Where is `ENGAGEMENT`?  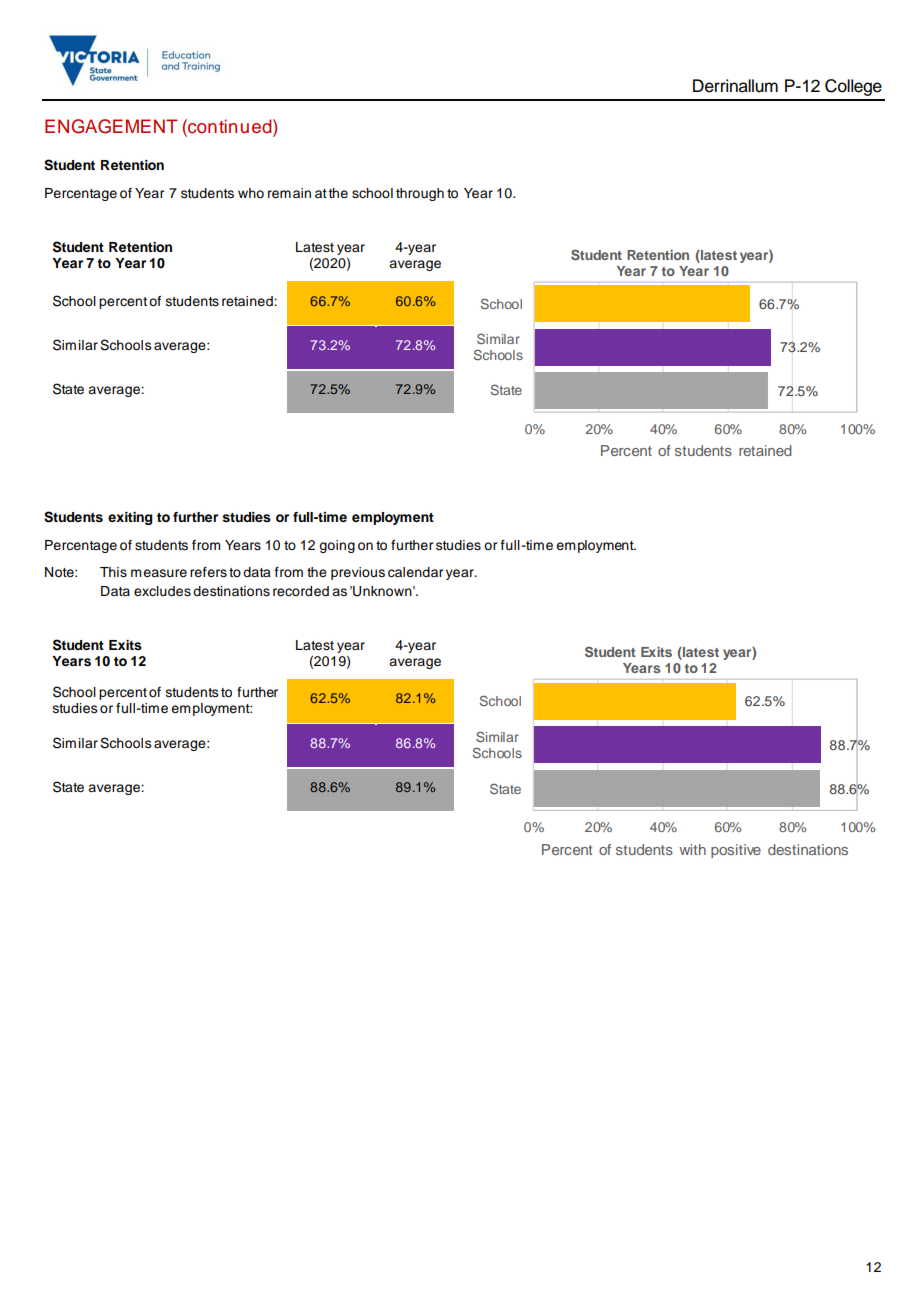 ENGAGEMENT is located at coordinates (111, 126).
